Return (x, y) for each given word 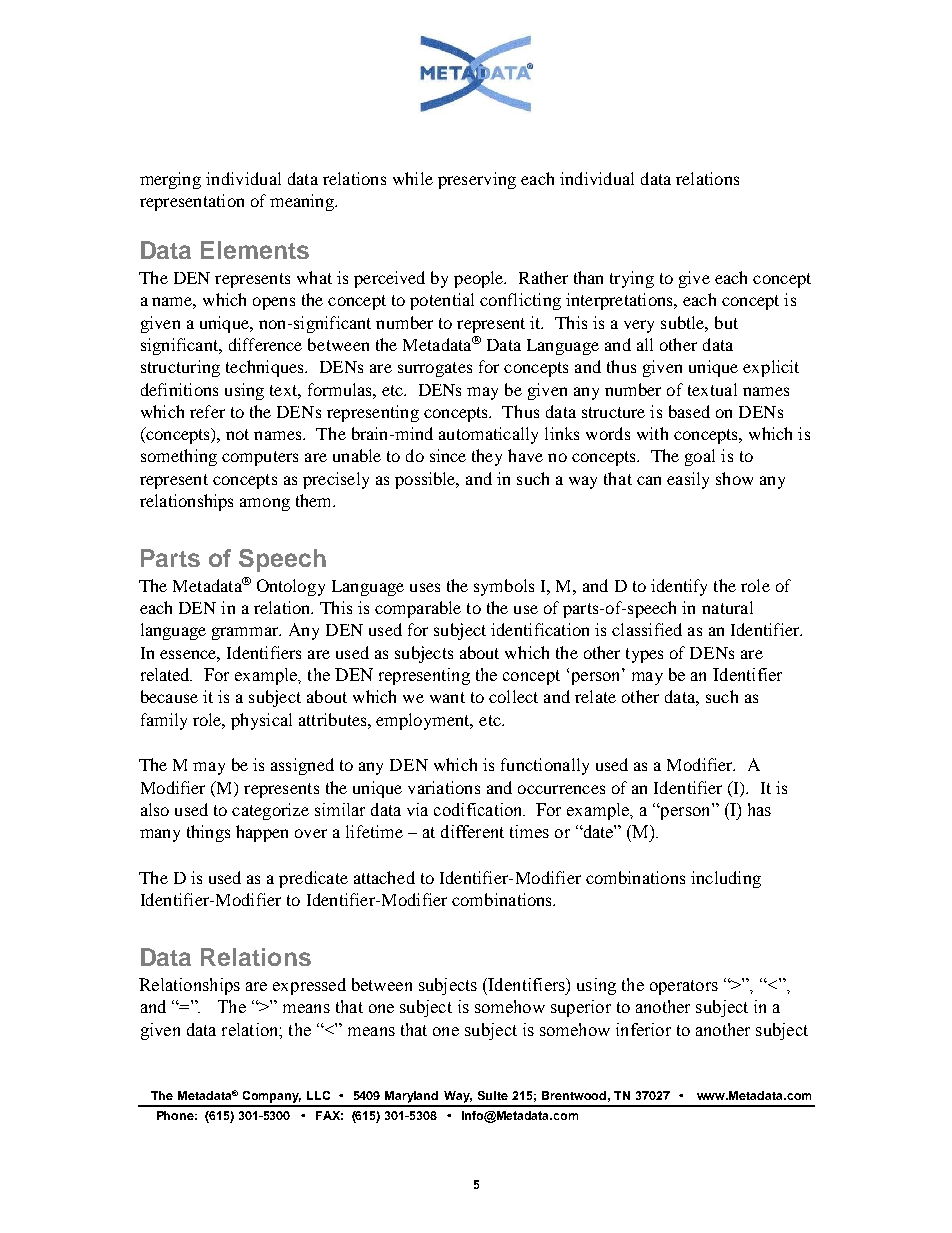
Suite (493, 1095)
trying (632, 279)
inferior (643, 1029)
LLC (318, 1095)
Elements (255, 250)
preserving (477, 180)
